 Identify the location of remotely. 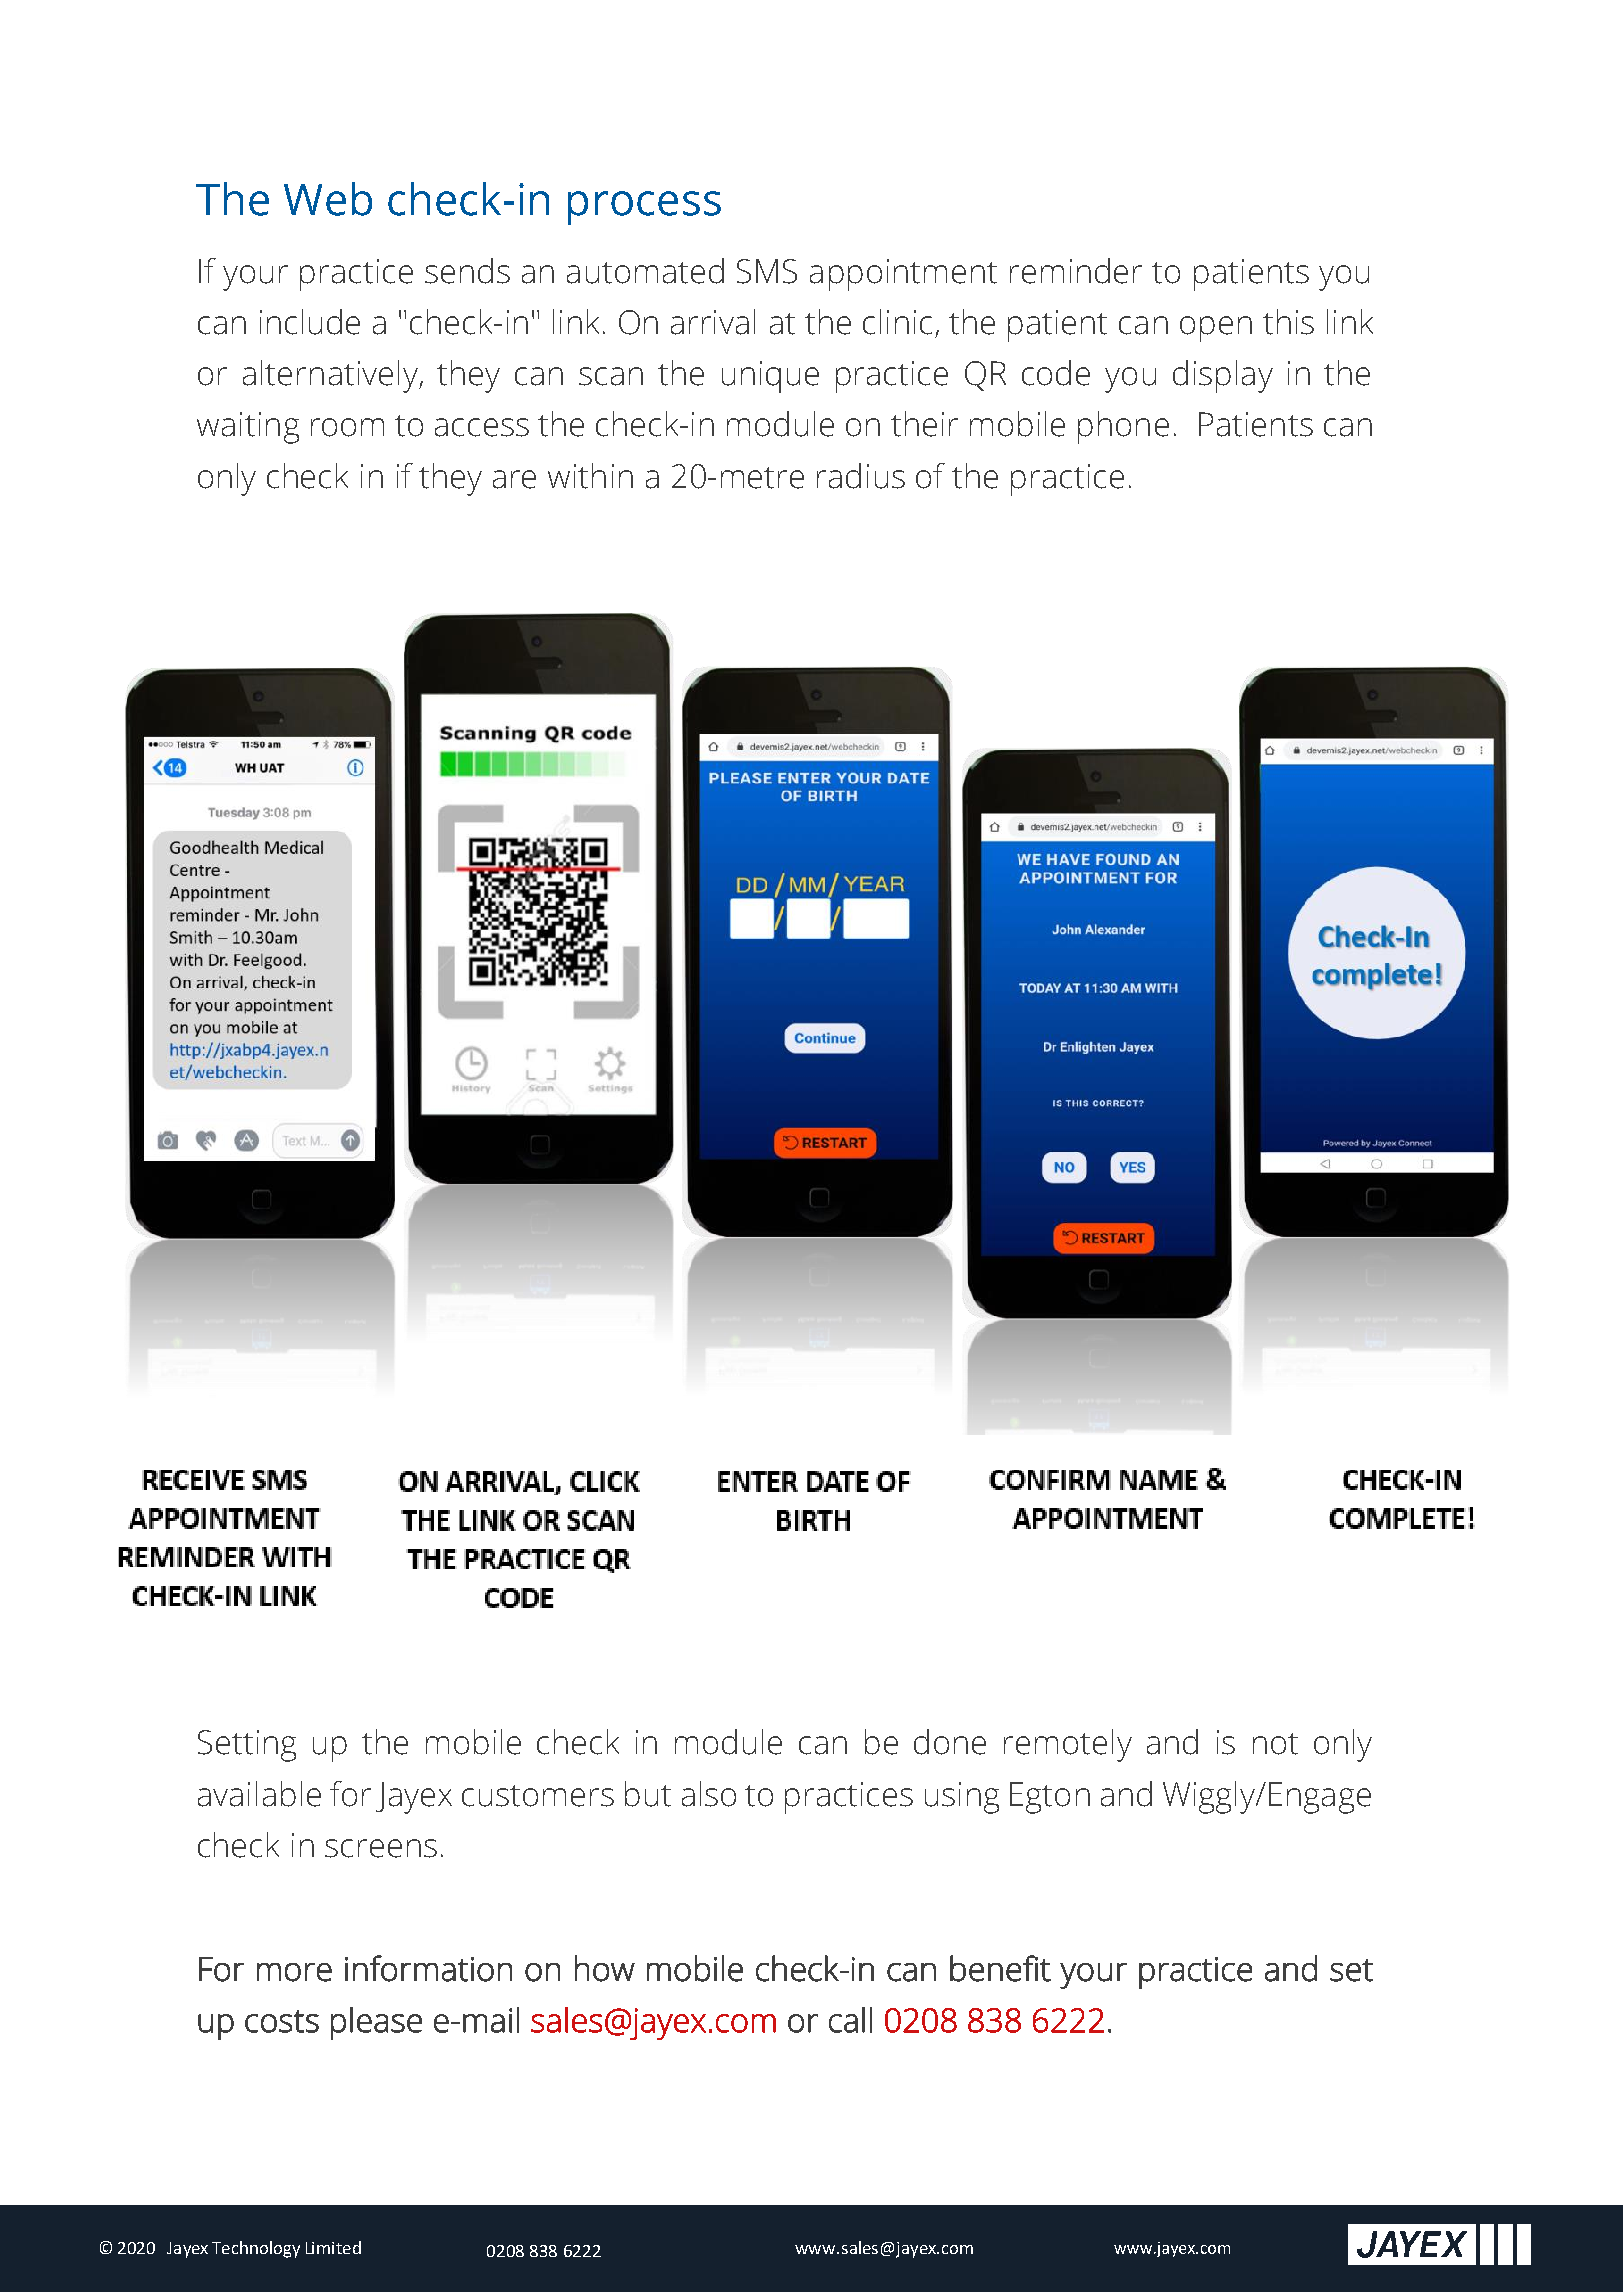
(1068, 1745).
